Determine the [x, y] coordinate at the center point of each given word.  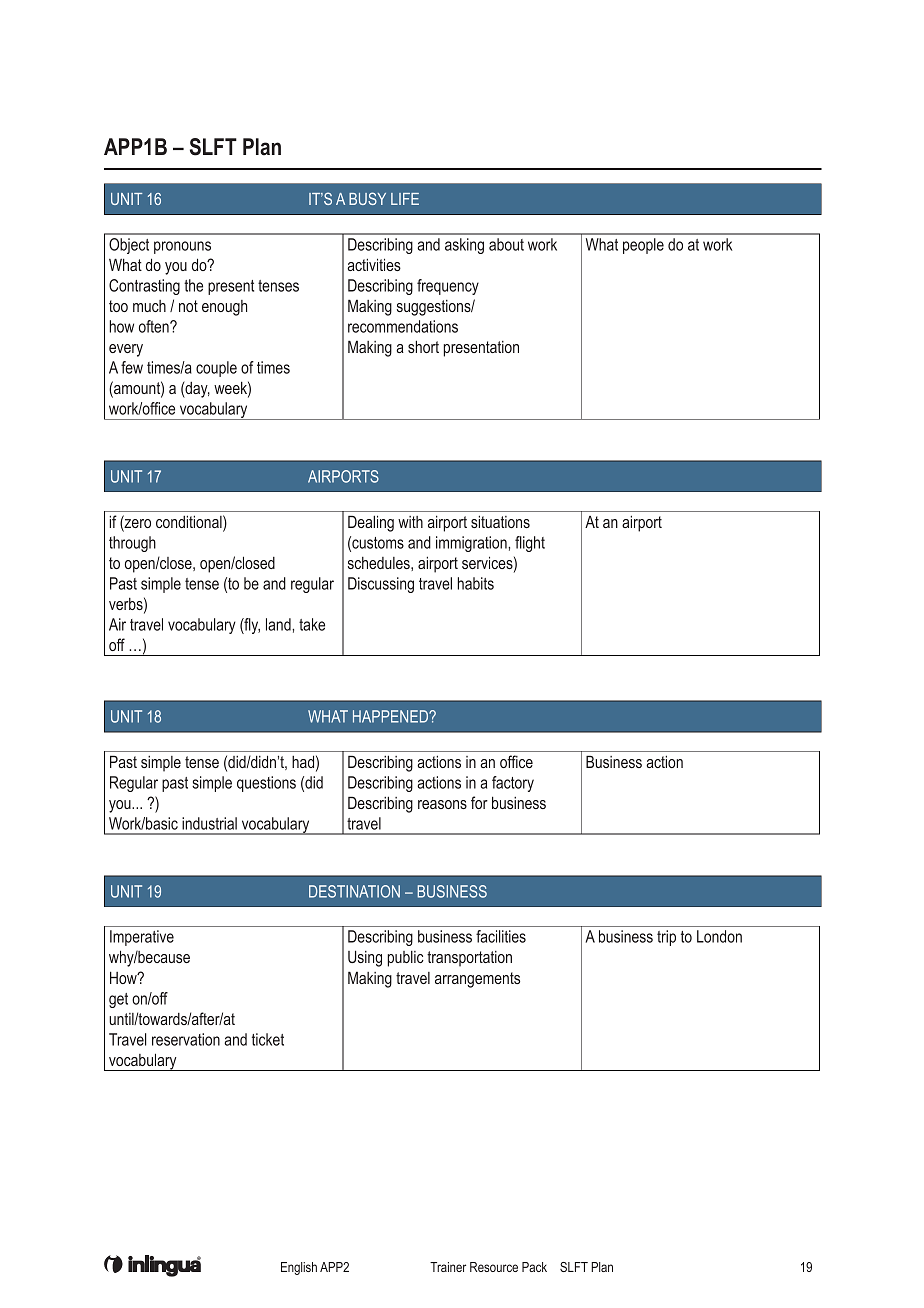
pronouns [182, 247]
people [643, 246]
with [410, 522]
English [299, 1268]
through [132, 544]
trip [666, 938]
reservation [186, 1039]
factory [513, 784]
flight [530, 544]
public [405, 959]
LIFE [405, 199]
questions [266, 784]
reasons [442, 804]
